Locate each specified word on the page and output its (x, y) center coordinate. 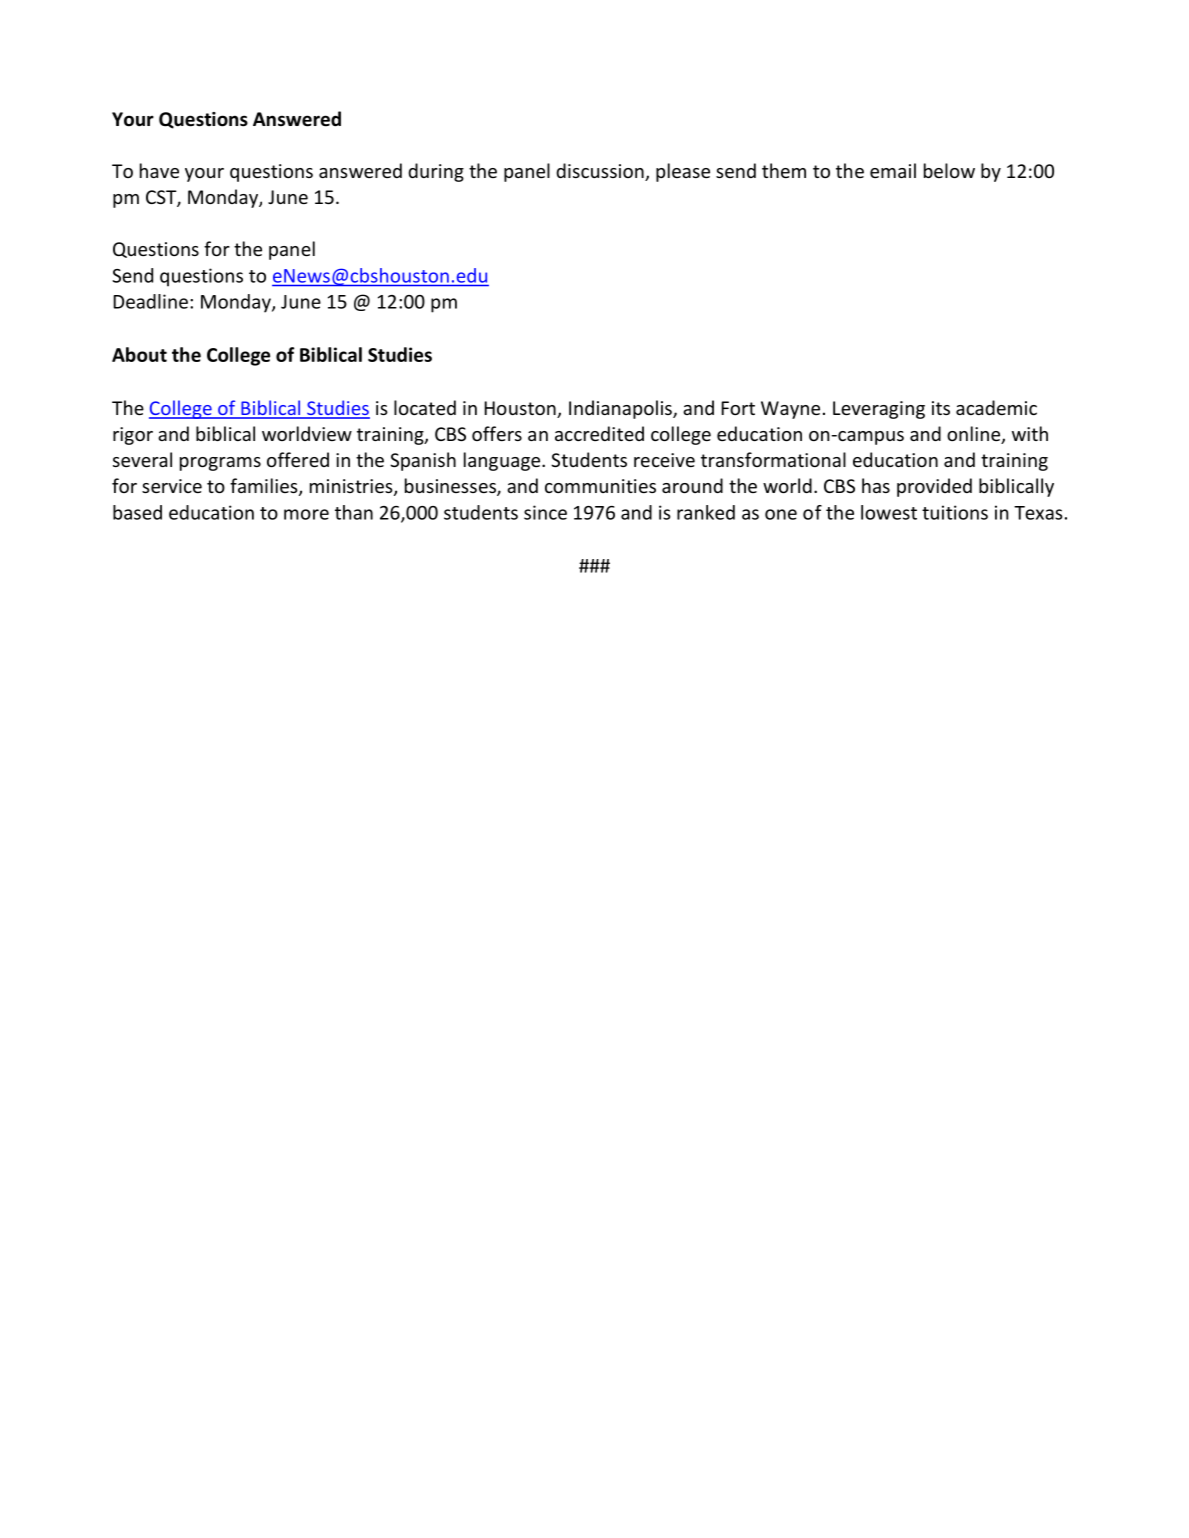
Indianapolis (621, 409)
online (975, 435)
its (941, 408)
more (306, 514)
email (893, 170)
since (545, 512)
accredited (599, 433)
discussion (601, 172)
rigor (133, 436)
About (139, 354)
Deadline (150, 301)
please (683, 172)
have (159, 170)
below (949, 170)
